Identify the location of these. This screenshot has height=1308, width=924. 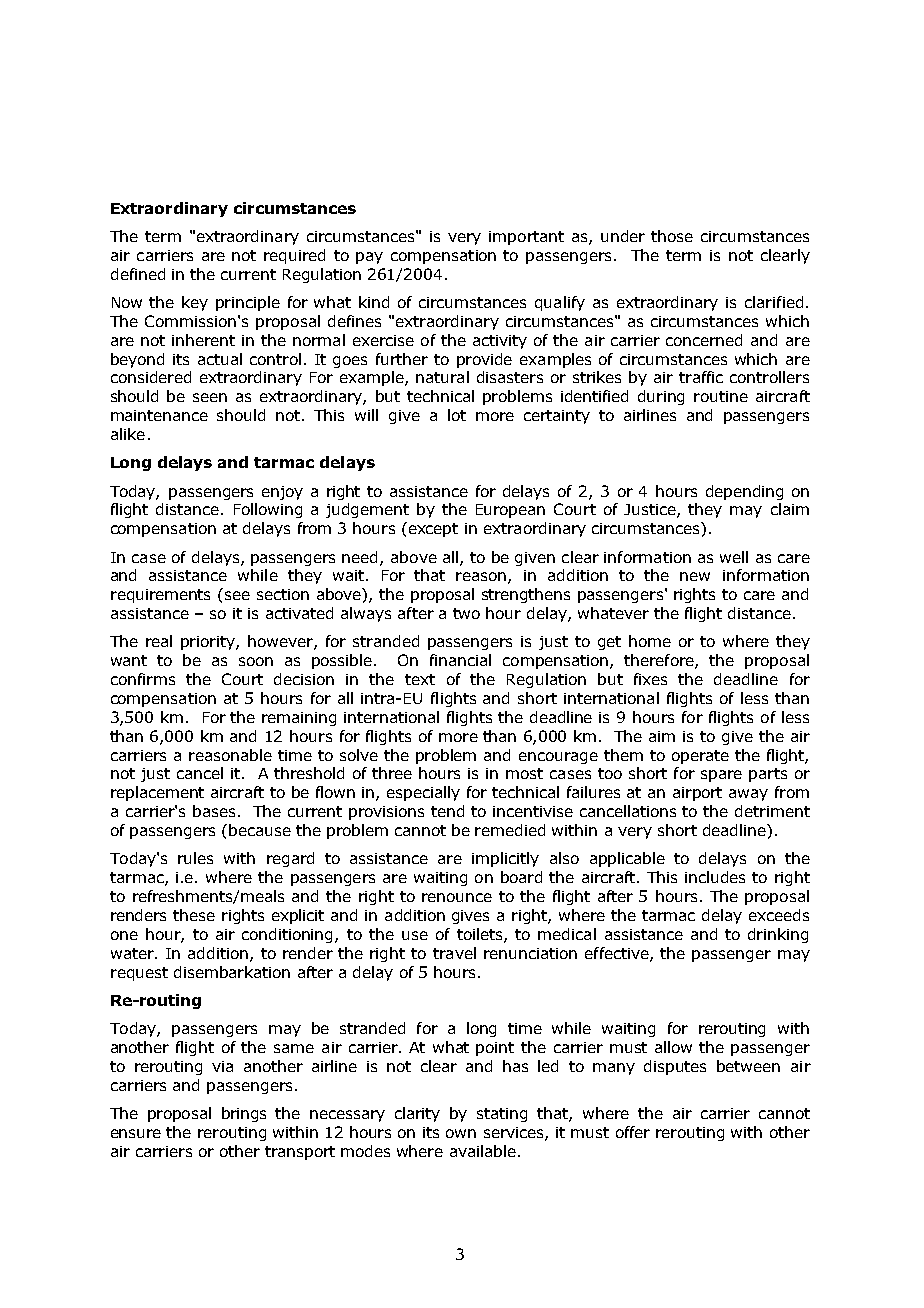
(194, 915).
